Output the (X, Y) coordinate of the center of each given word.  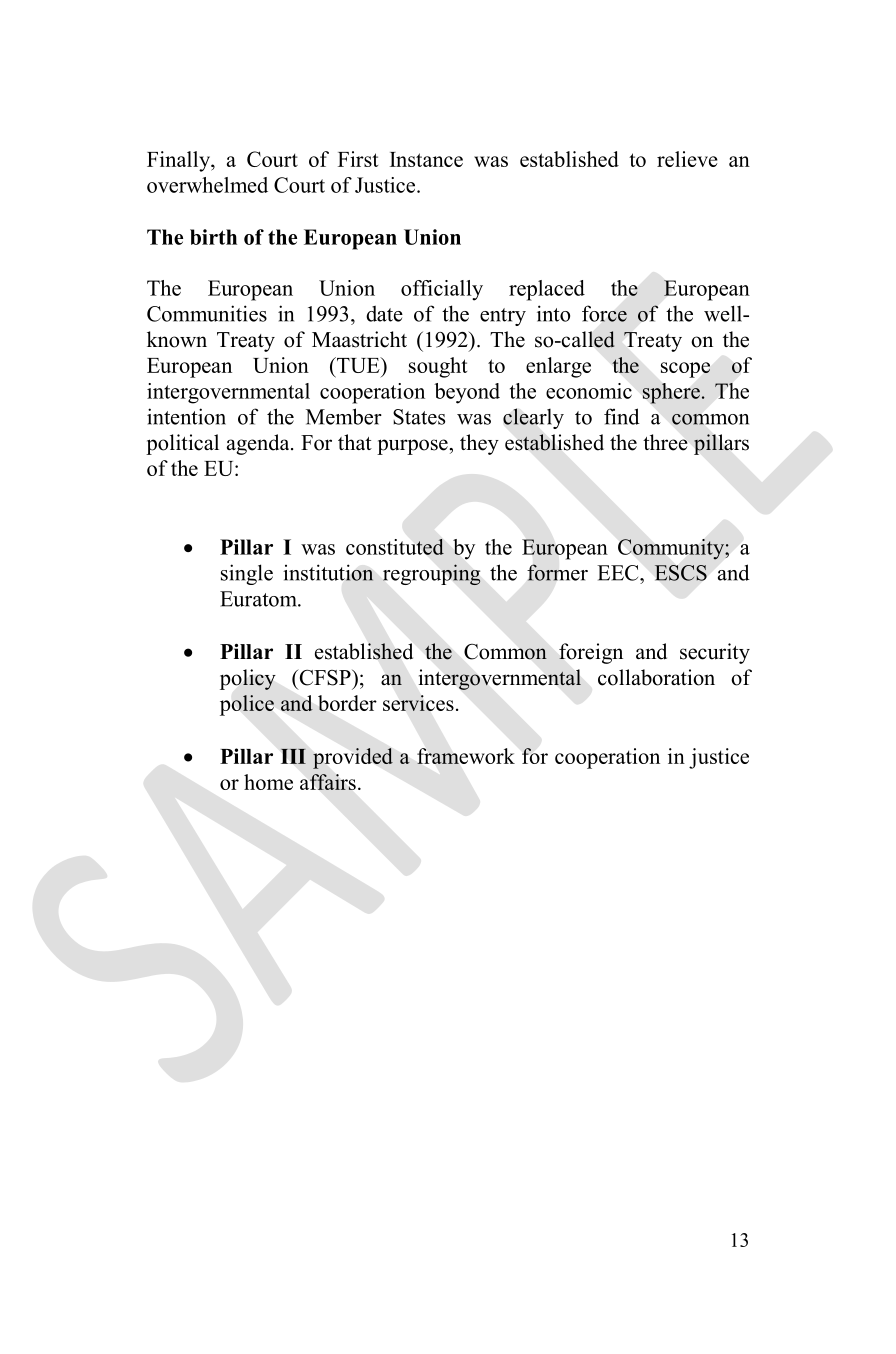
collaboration (656, 677)
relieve (687, 159)
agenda (259, 444)
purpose (413, 447)
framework (466, 756)
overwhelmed (207, 185)
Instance (426, 159)
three (665, 442)
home (268, 782)
